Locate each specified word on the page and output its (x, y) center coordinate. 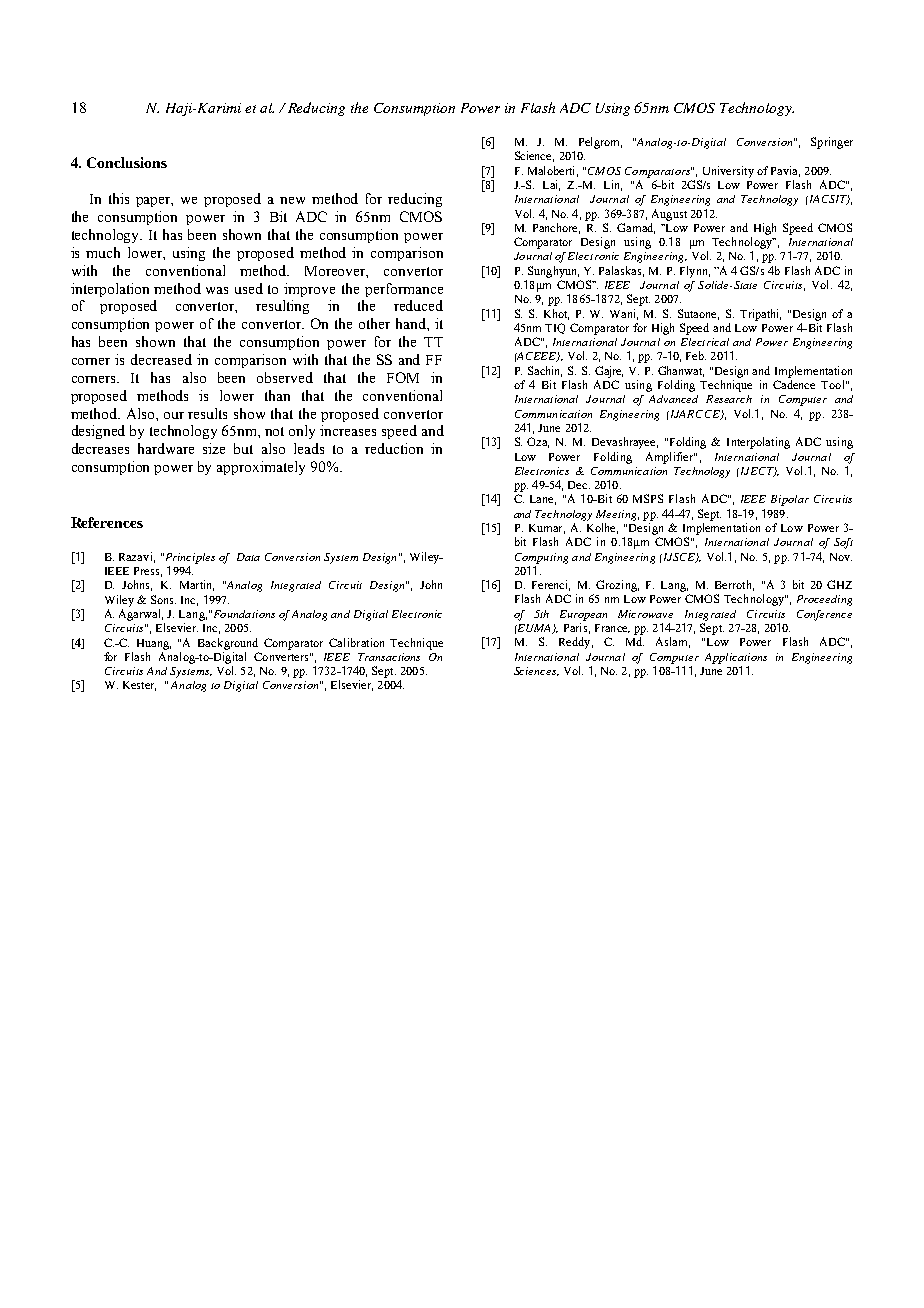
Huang (154, 644)
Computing (541, 558)
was (217, 290)
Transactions (389, 657)
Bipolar (790, 500)
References (107, 522)
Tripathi (760, 315)
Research (729, 399)
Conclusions (127, 162)
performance (404, 290)
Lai (551, 185)
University (728, 172)
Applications (736, 658)
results (207, 413)
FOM (403, 377)
